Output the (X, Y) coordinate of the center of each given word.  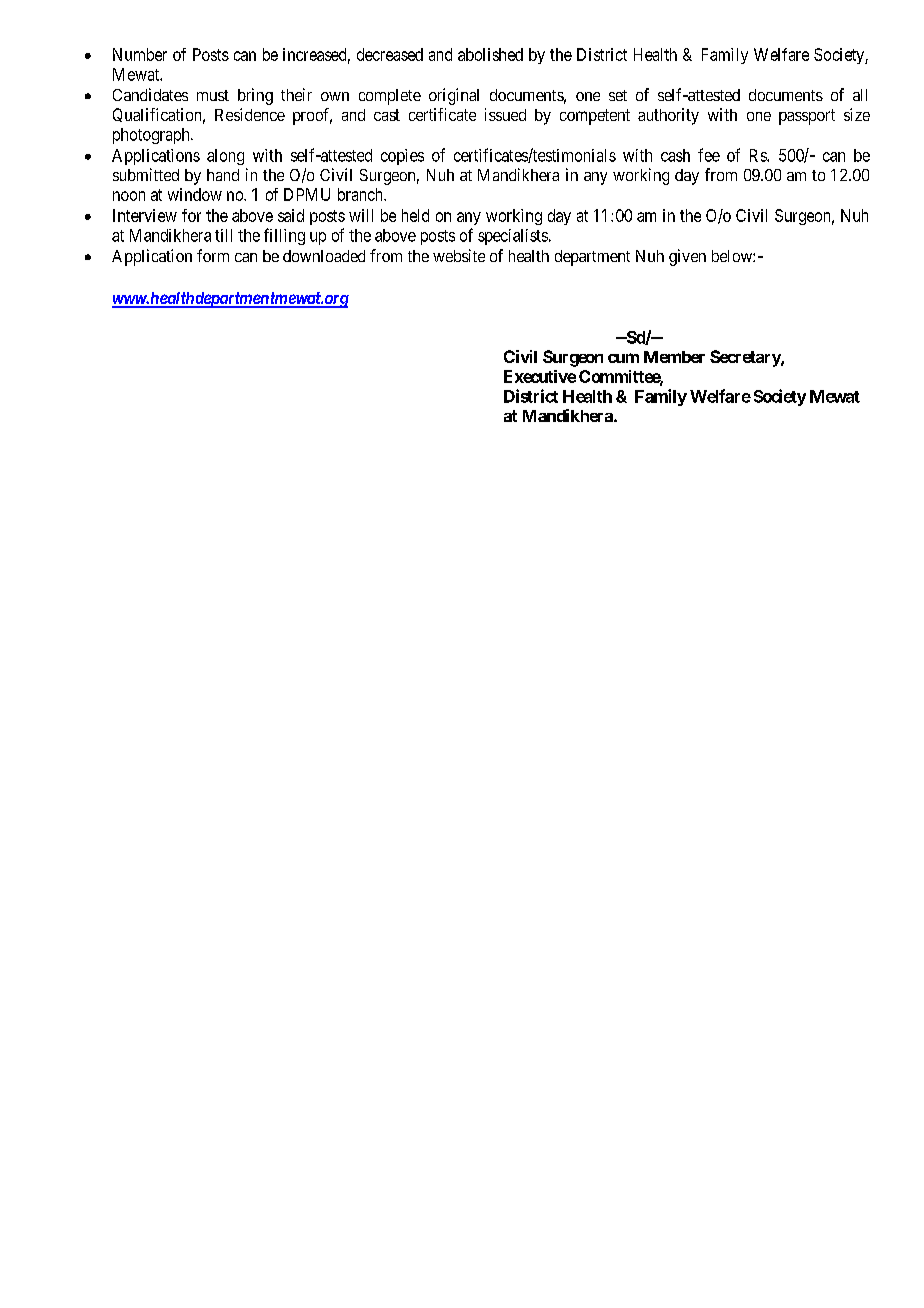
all (860, 95)
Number (140, 54)
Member (674, 357)
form (213, 255)
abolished (490, 54)
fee (709, 155)
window (195, 194)
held (415, 215)
